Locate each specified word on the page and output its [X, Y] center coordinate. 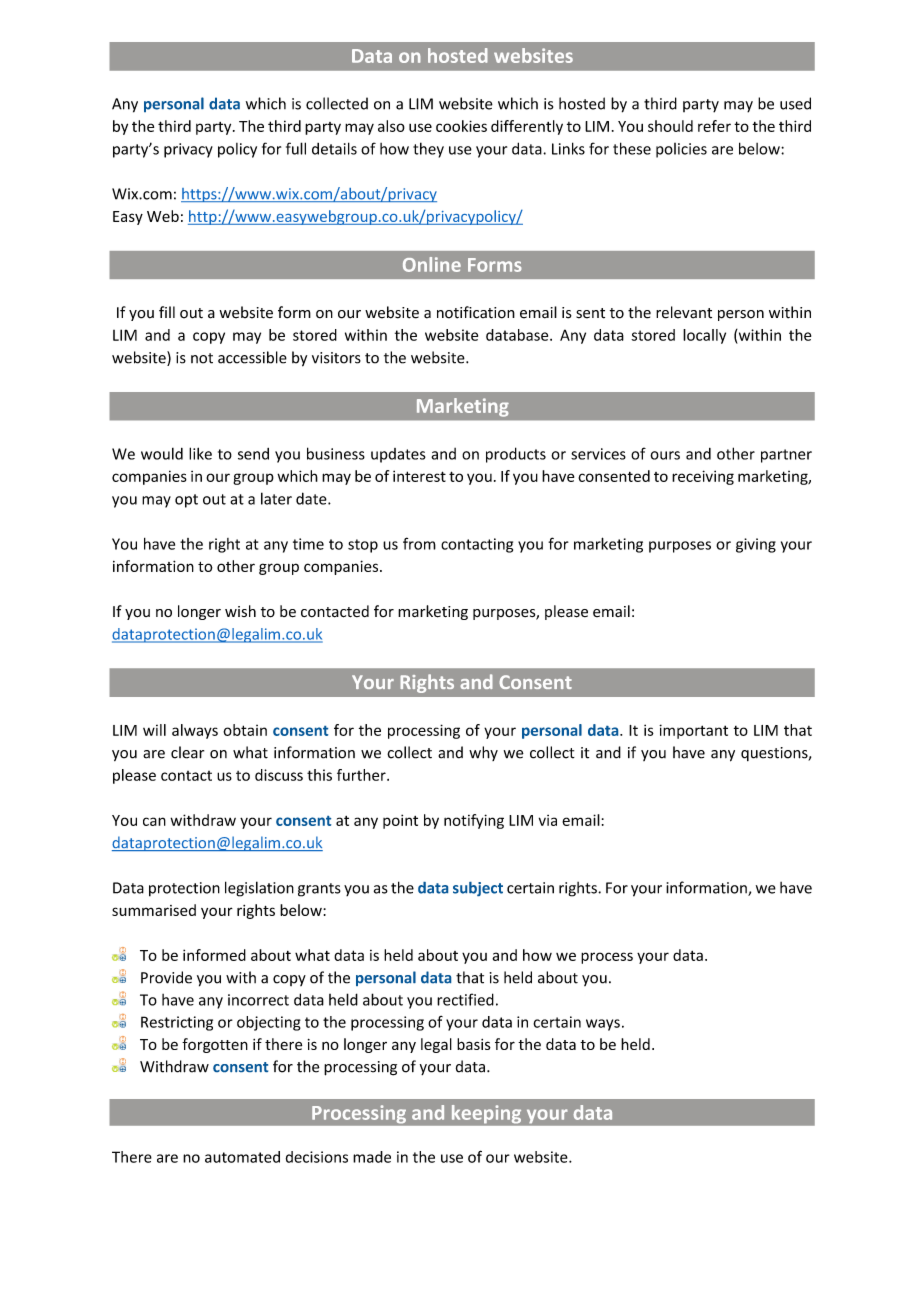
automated [242, 1157]
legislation [259, 889]
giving [756, 545]
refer [714, 126]
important [693, 731]
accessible [252, 357]
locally [704, 336]
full [296, 148]
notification [476, 312]
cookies [461, 126]
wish [240, 611]
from [419, 543]
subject [478, 889]
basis [474, 1044]
